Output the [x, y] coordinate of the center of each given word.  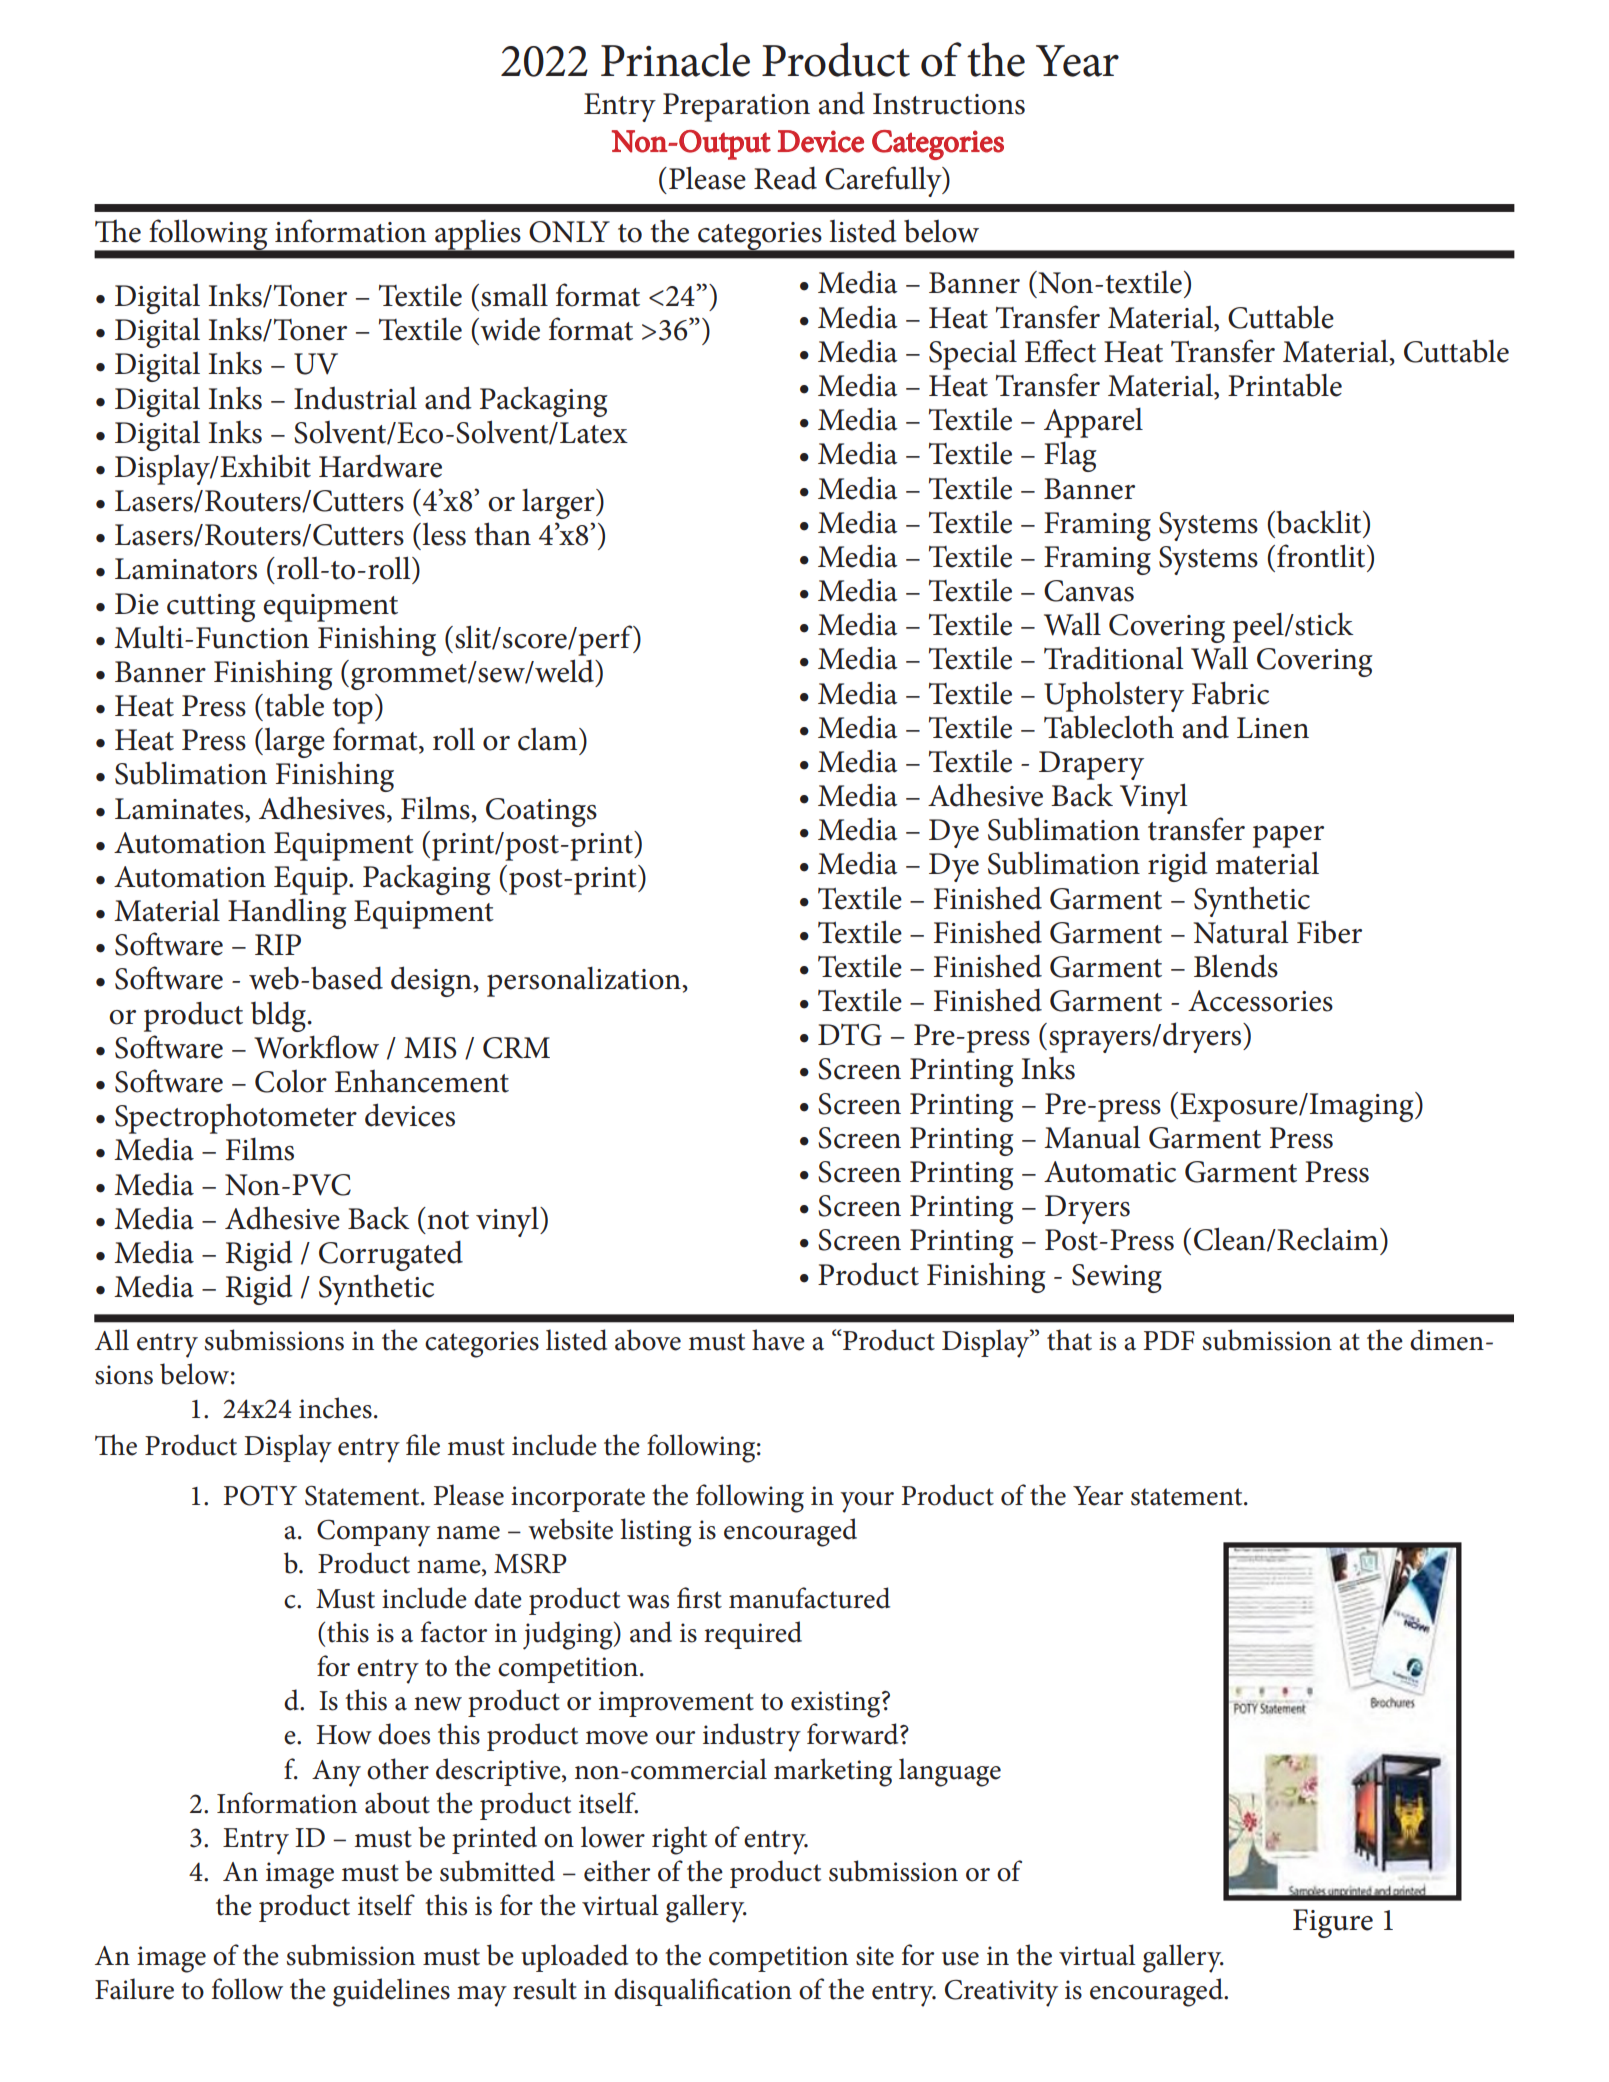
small [514, 295]
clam [549, 739]
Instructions [949, 104]
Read [785, 178]
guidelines [391, 1992]
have [778, 1340]
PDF [1169, 1340]
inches [335, 1408]
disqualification [703, 1992]
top [353, 711]
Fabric [1230, 693]
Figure [1333, 1923]
